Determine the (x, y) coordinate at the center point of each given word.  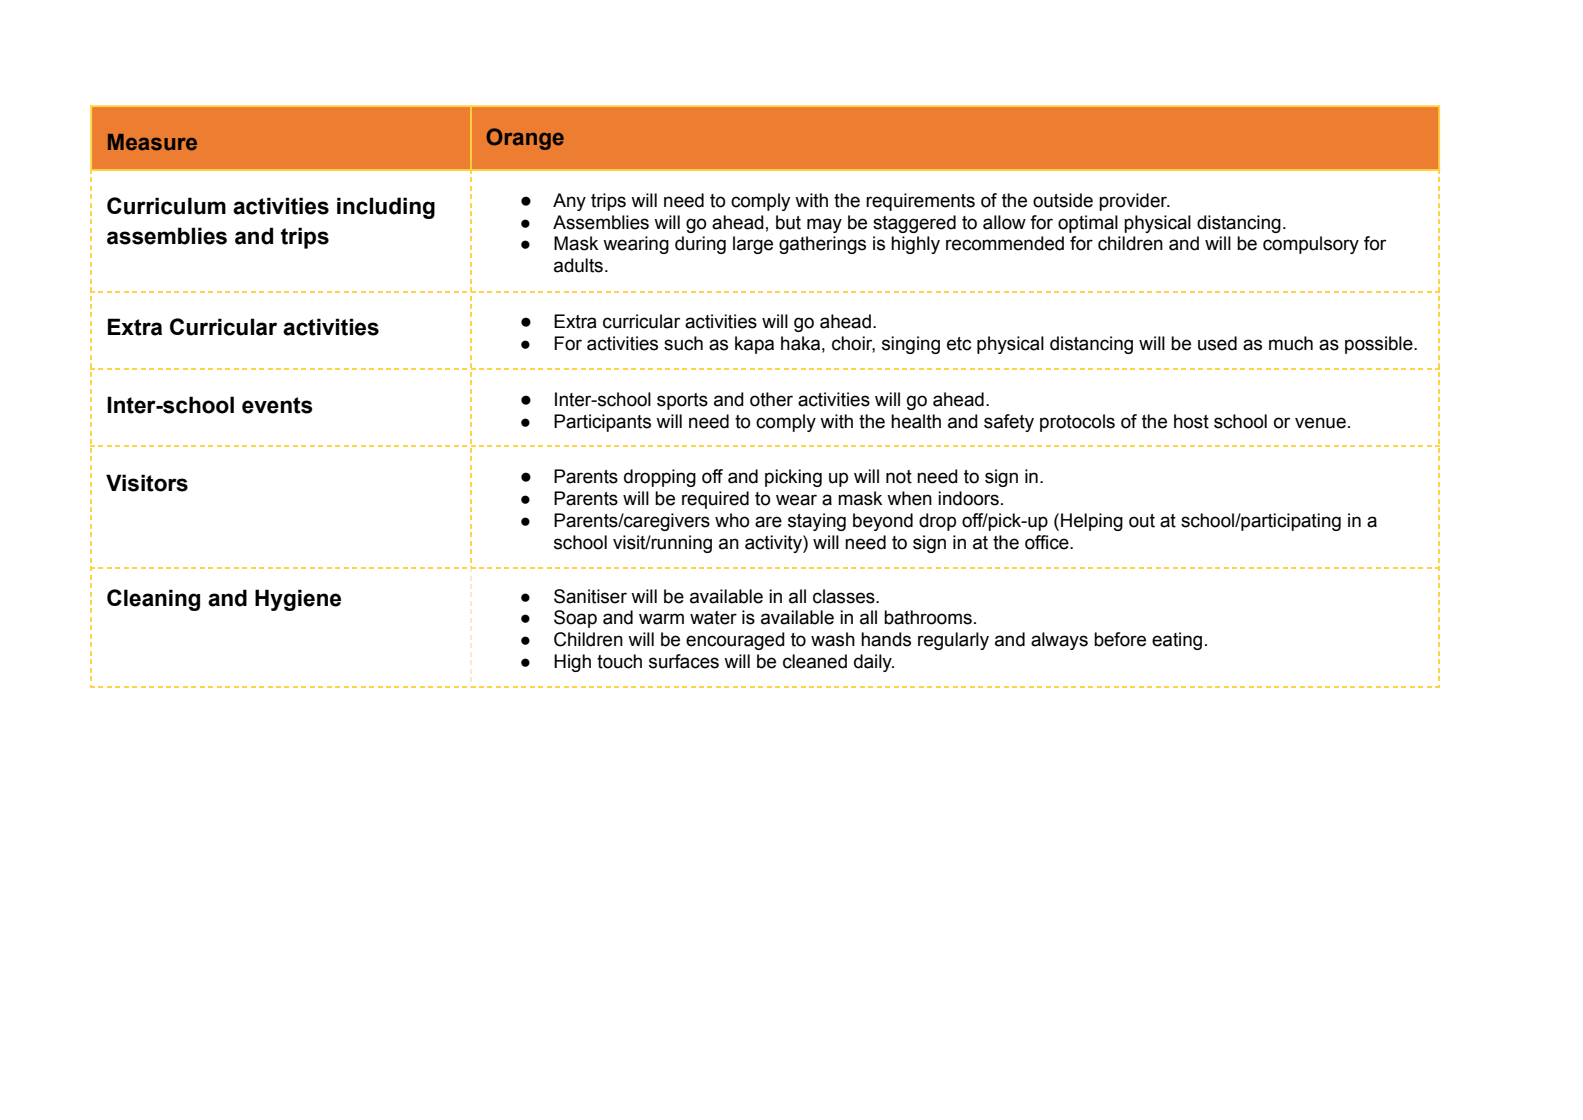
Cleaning (153, 600)
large (753, 245)
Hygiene (298, 600)
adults (578, 265)
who (732, 520)
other (771, 399)
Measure (152, 142)
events (277, 405)
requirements (920, 202)
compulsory (1311, 245)
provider (1134, 202)
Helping (1092, 522)
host (1191, 421)
